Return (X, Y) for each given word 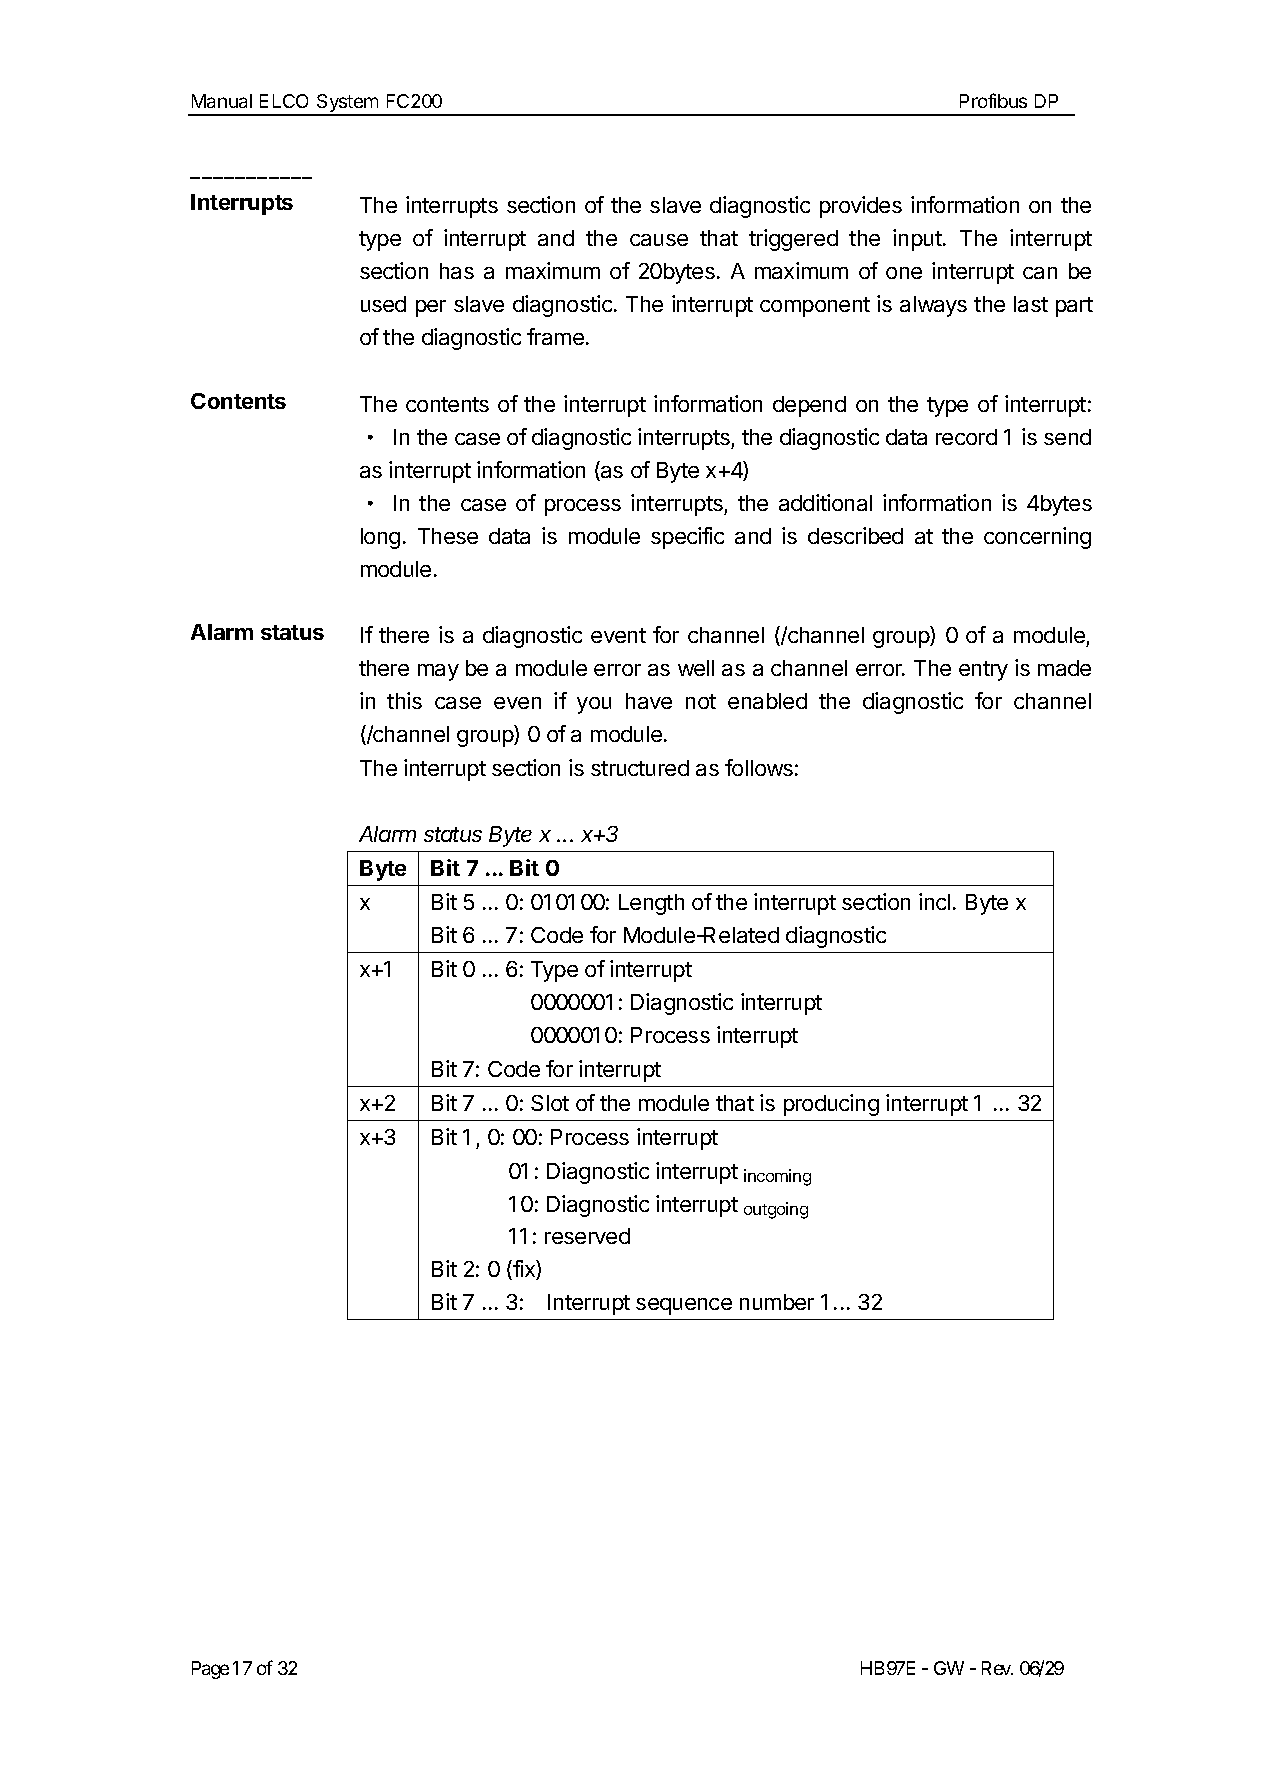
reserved (587, 1236)
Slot (550, 1103)
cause (659, 240)
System (348, 104)
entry (983, 671)
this (404, 700)
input (918, 240)
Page (210, 1670)
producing (831, 1105)
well (696, 668)
